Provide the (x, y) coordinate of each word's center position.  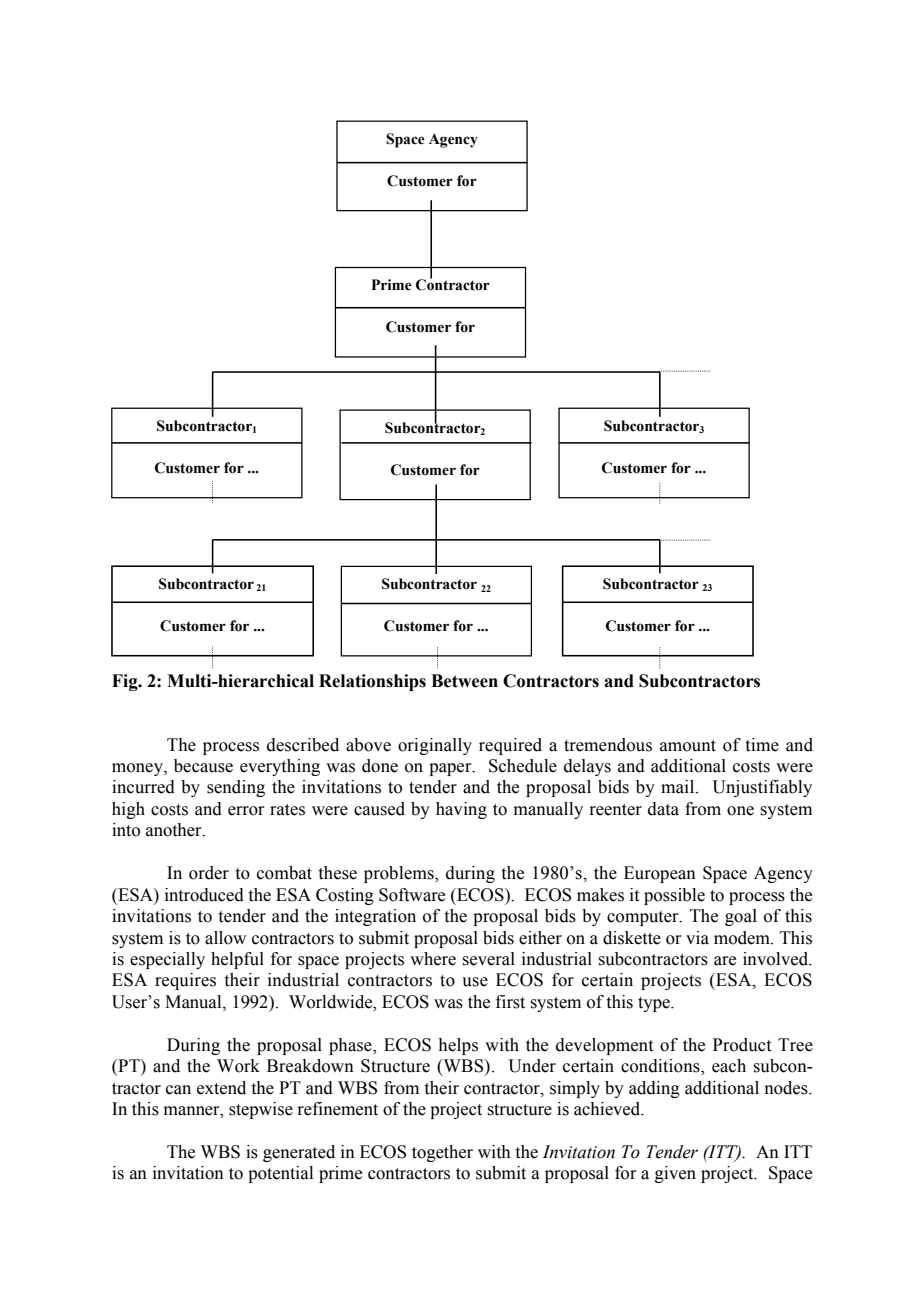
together (442, 1153)
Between (464, 681)
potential (280, 1174)
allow (225, 938)
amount (688, 746)
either (540, 938)
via (697, 938)
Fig (126, 682)
